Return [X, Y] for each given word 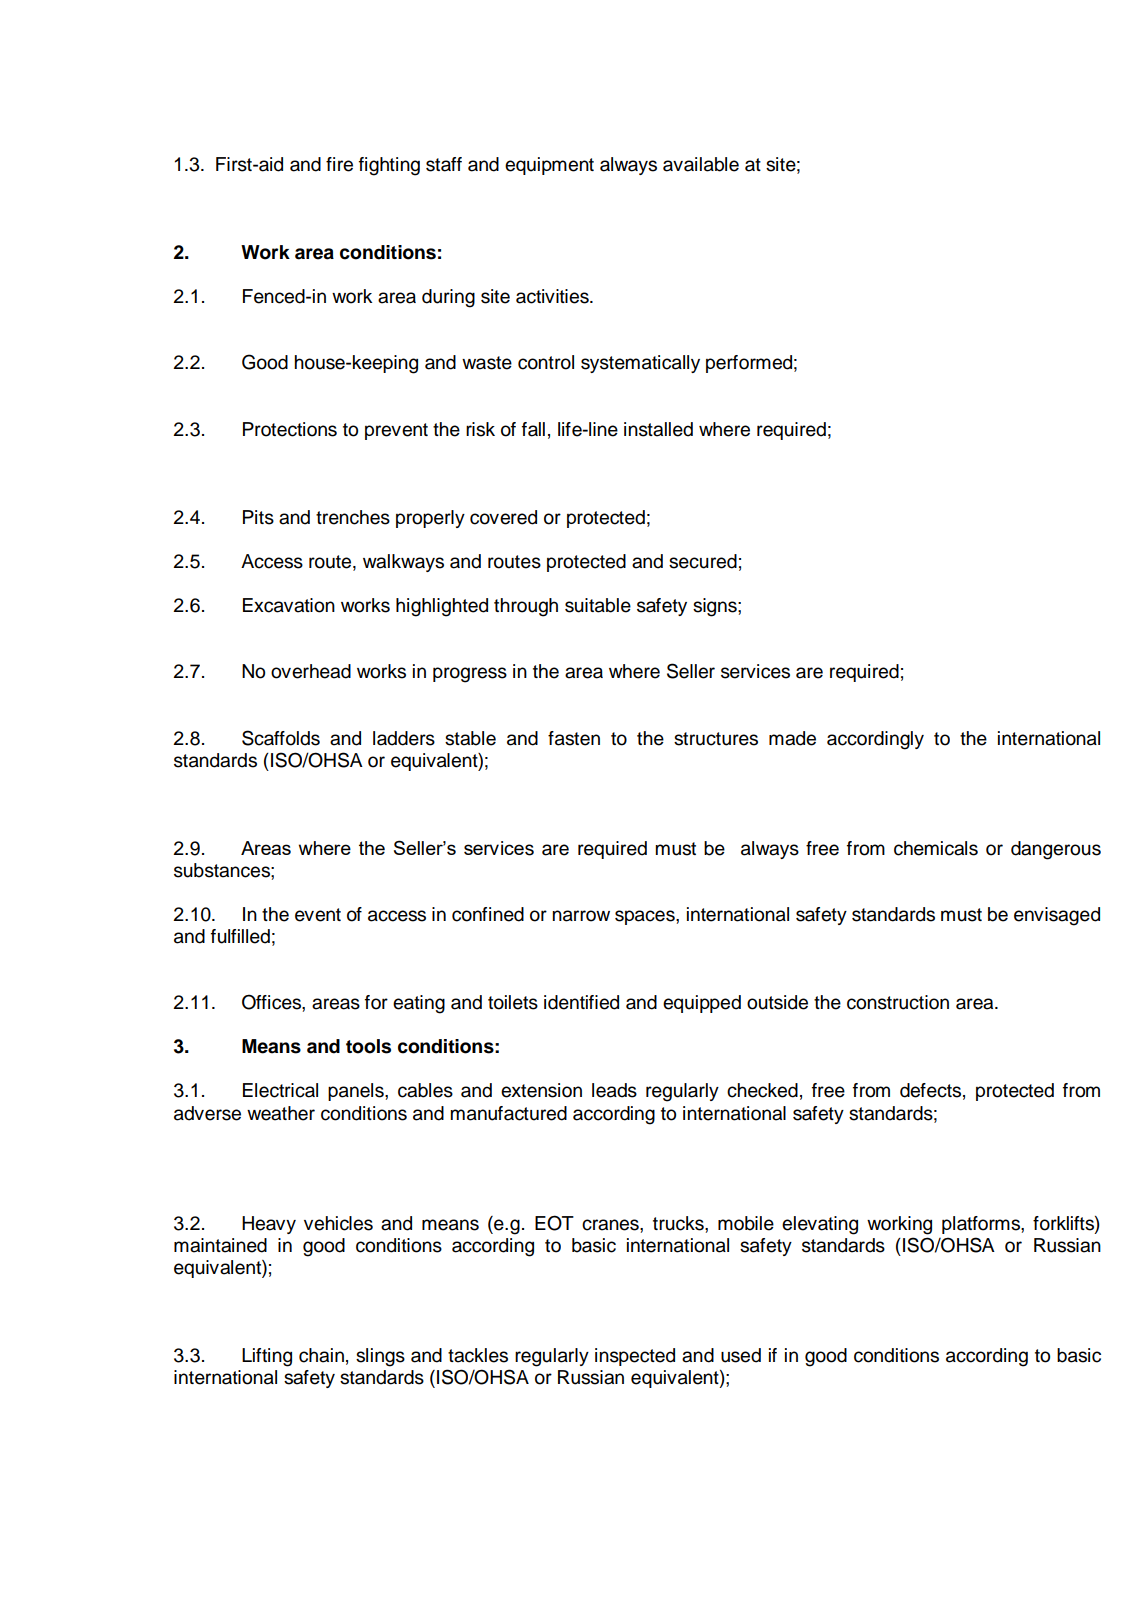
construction [898, 1002]
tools [368, 1046]
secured [703, 561]
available [701, 164]
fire [339, 164]
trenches [353, 517]
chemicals [936, 848]
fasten [574, 738]
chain [321, 1355]
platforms [982, 1225]
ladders [404, 738]
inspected [635, 1357]
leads [614, 1090]
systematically [640, 364]
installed [658, 429]
